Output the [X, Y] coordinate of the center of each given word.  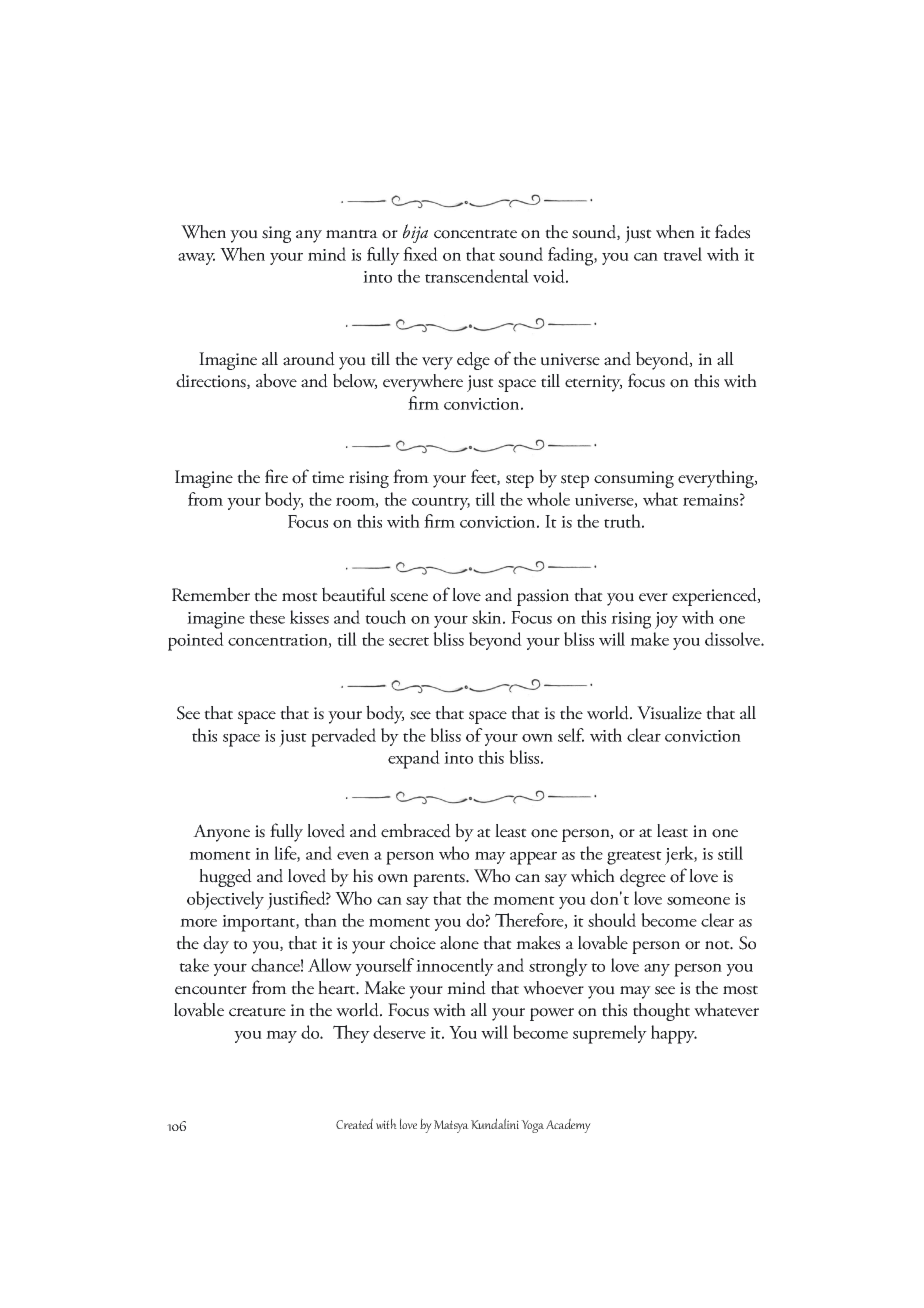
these [267, 617]
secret [409, 641]
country [441, 503]
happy [674, 1034]
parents [440, 880]
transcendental [477, 276]
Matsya [451, 1126]
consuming [634, 479]
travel [682, 254]
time [328, 477]
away [196, 259]
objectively [225, 900]
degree [643, 878]
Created [354, 1123]
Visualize [669, 713]
